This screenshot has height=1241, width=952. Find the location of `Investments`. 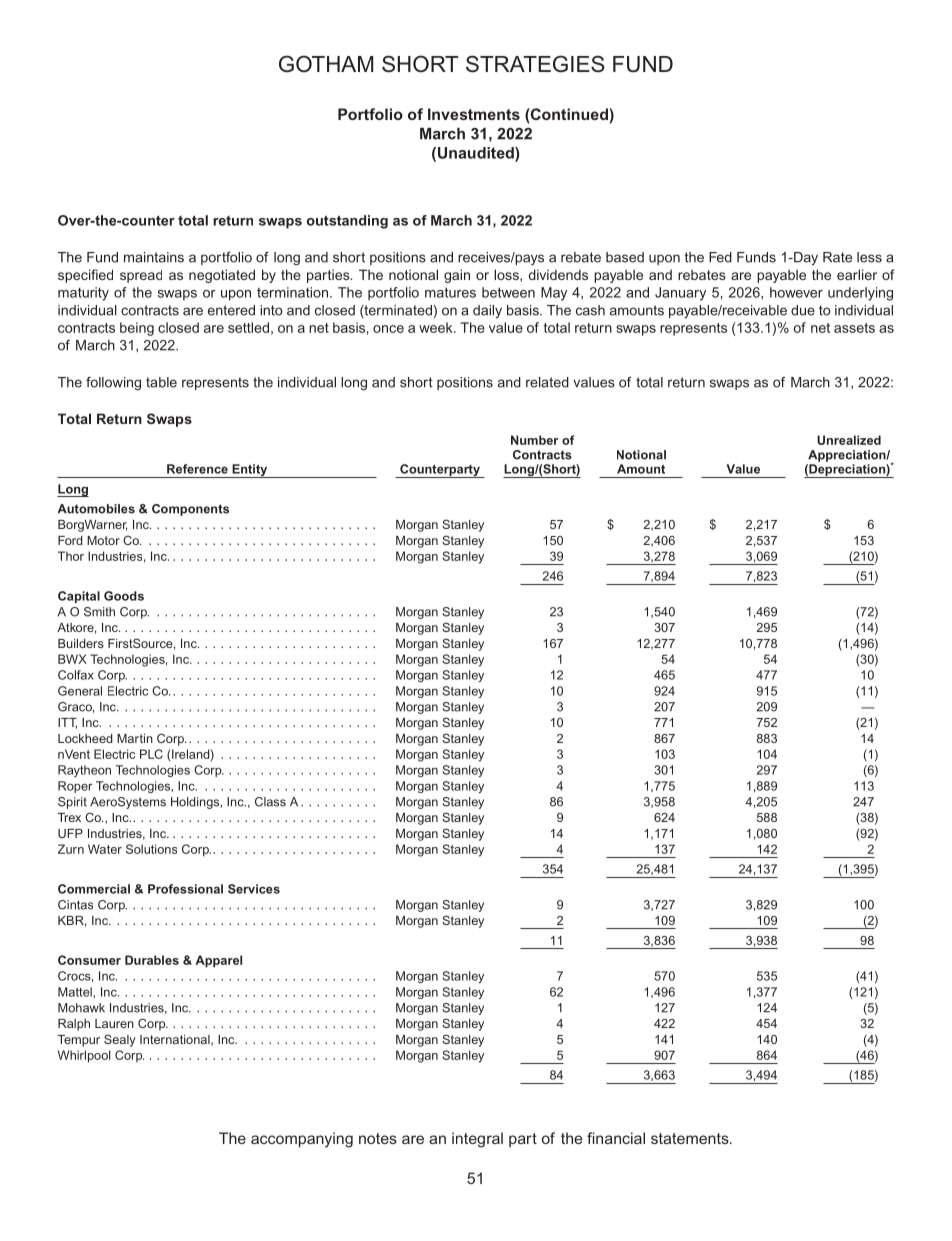

Investments is located at coordinates (474, 114).
